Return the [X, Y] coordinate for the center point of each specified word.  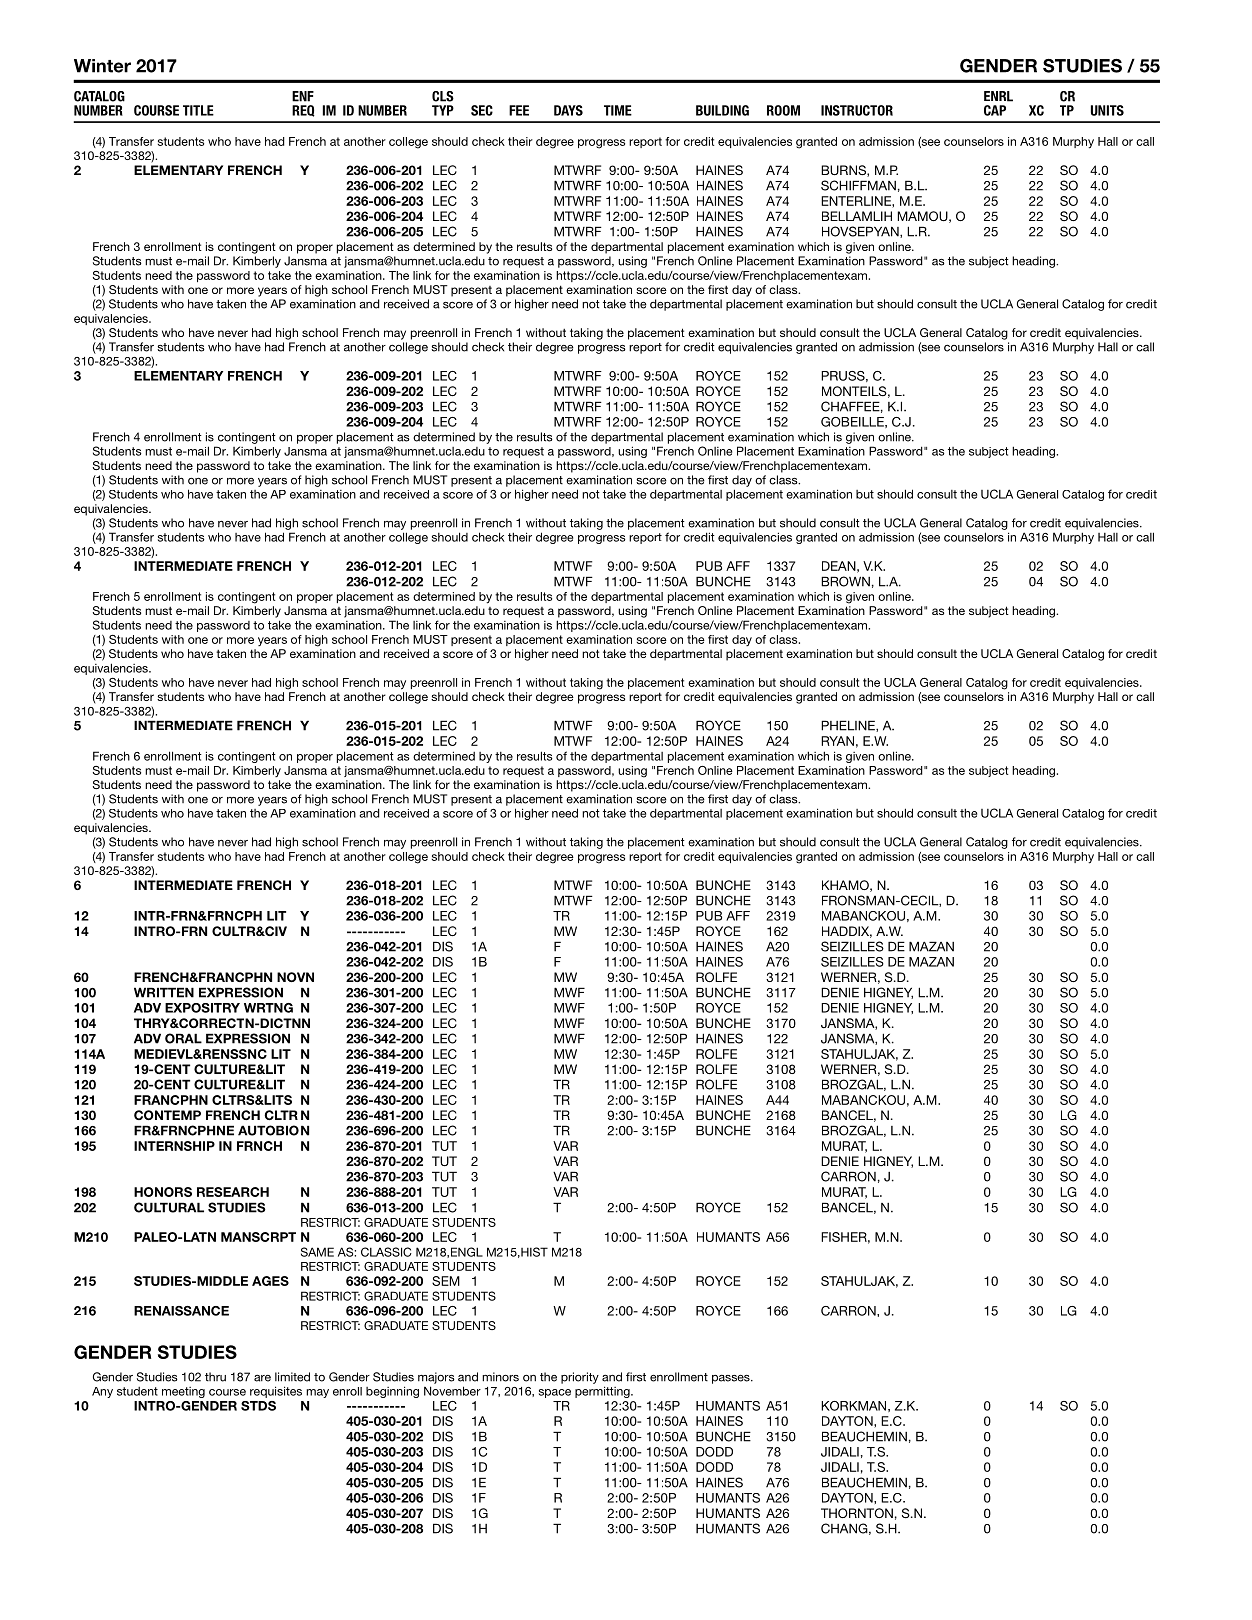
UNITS [1107, 110]
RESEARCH [233, 1192]
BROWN [845, 581]
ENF [303, 96]
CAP [995, 110]
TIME [618, 110]
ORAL [183, 1038]
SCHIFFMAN [858, 185]
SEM [446, 1281]
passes [732, 1379]
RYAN [837, 741]
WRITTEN [164, 992]
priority [580, 1378]
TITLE [198, 110]
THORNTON [857, 1513]
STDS [258, 1406]
